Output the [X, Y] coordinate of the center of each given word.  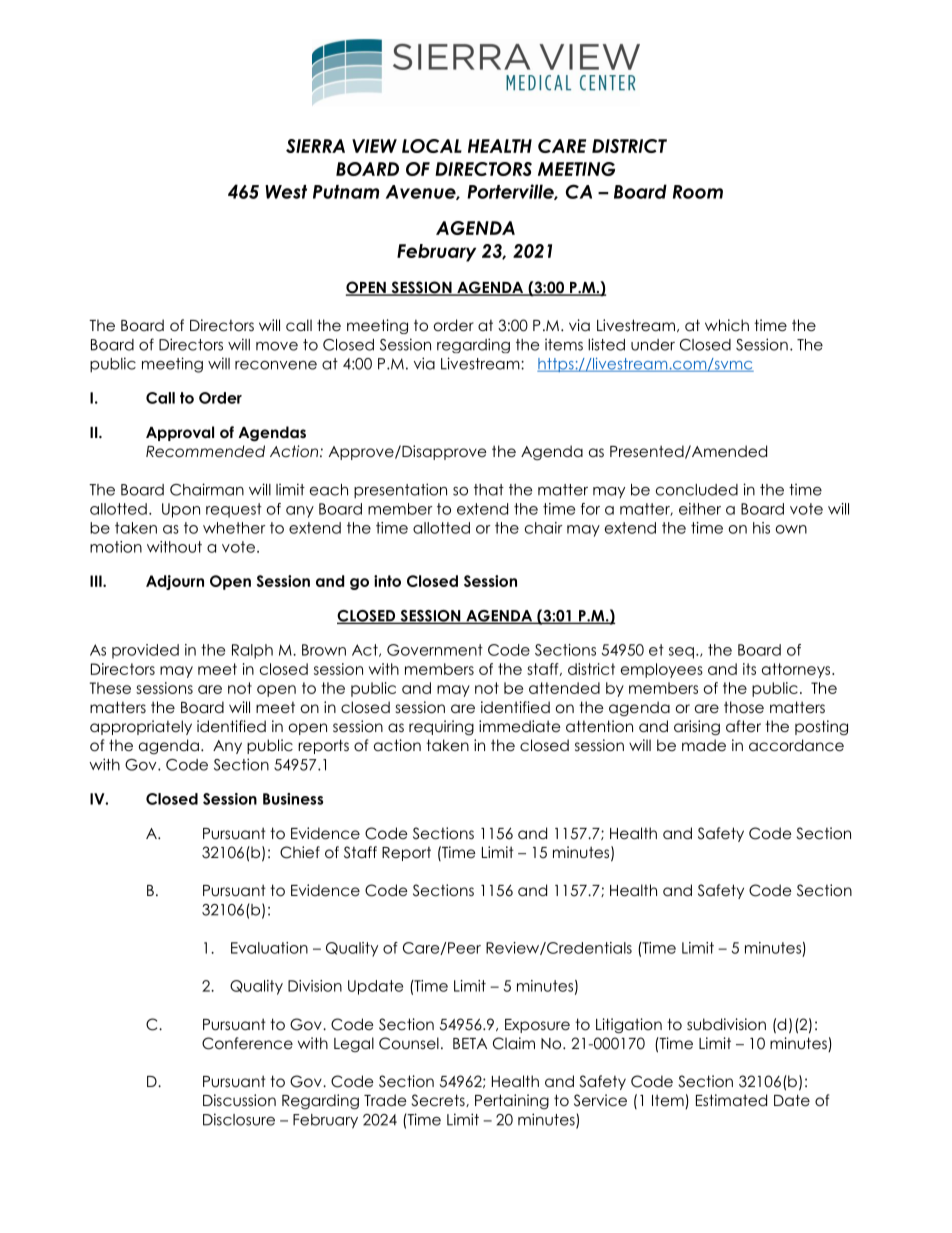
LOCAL [432, 146]
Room [698, 192]
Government [435, 650]
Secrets [439, 1100]
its [749, 669]
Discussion [239, 1100]
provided [145, 651]
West [286, 192]
